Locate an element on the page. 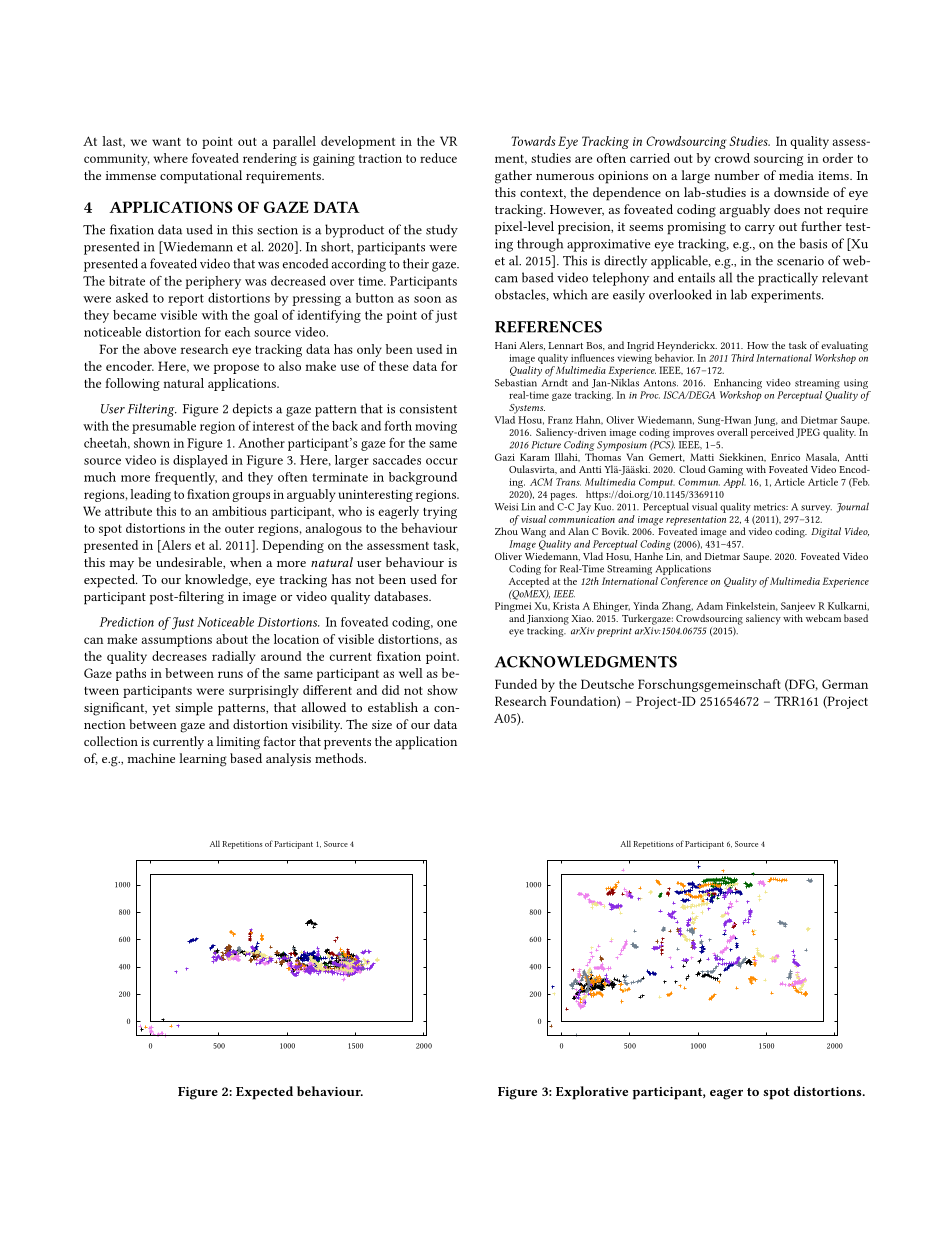 The height and width of the document is (1233, 952). Enrico is located at coordinates (785, 457).
